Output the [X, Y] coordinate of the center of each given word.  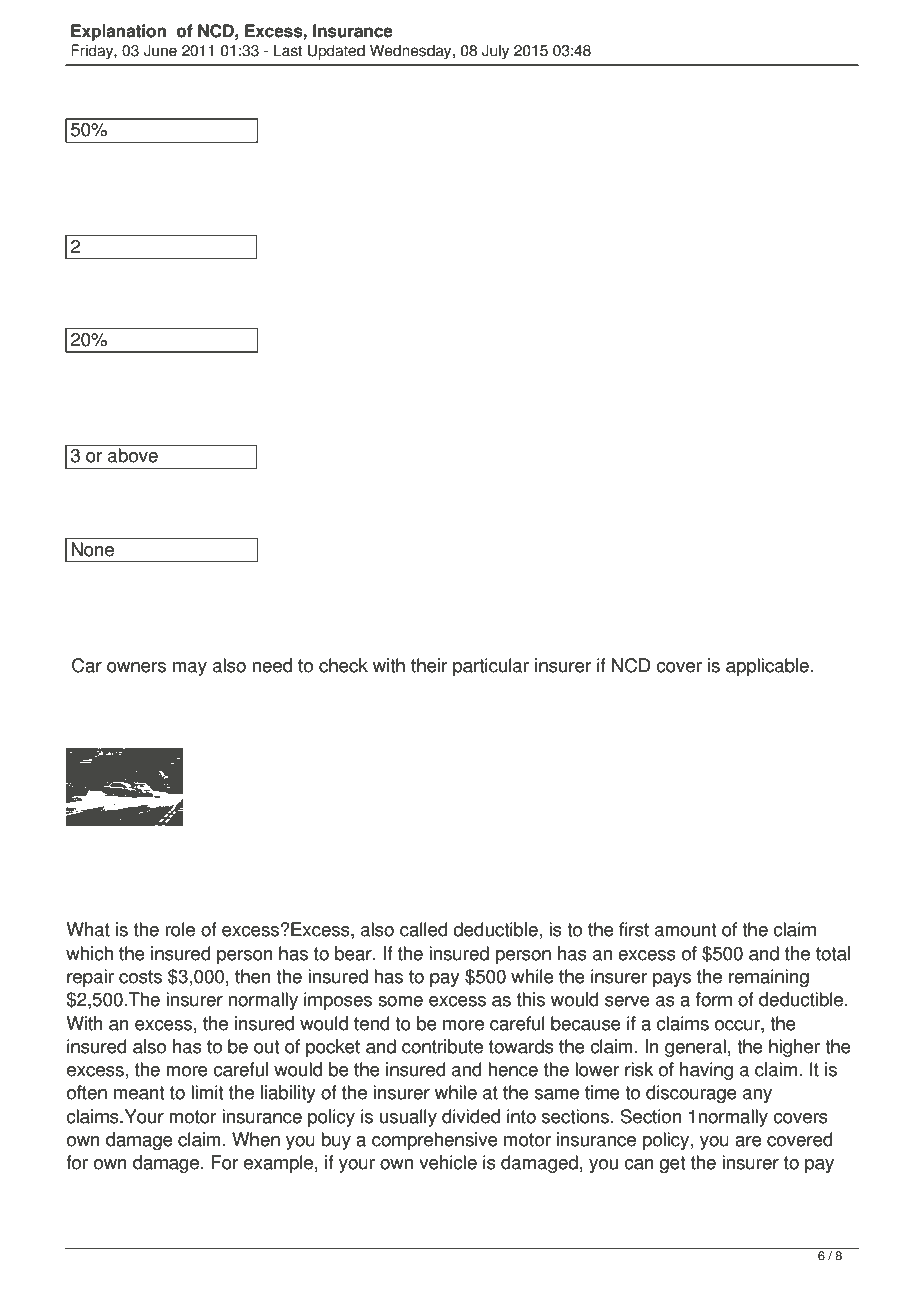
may [190, 669]
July [495, 52]
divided [471, 1116]
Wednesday [412, 52]
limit [207, 1092]
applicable [767, 667]
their [429, 665]
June [160, 50]
